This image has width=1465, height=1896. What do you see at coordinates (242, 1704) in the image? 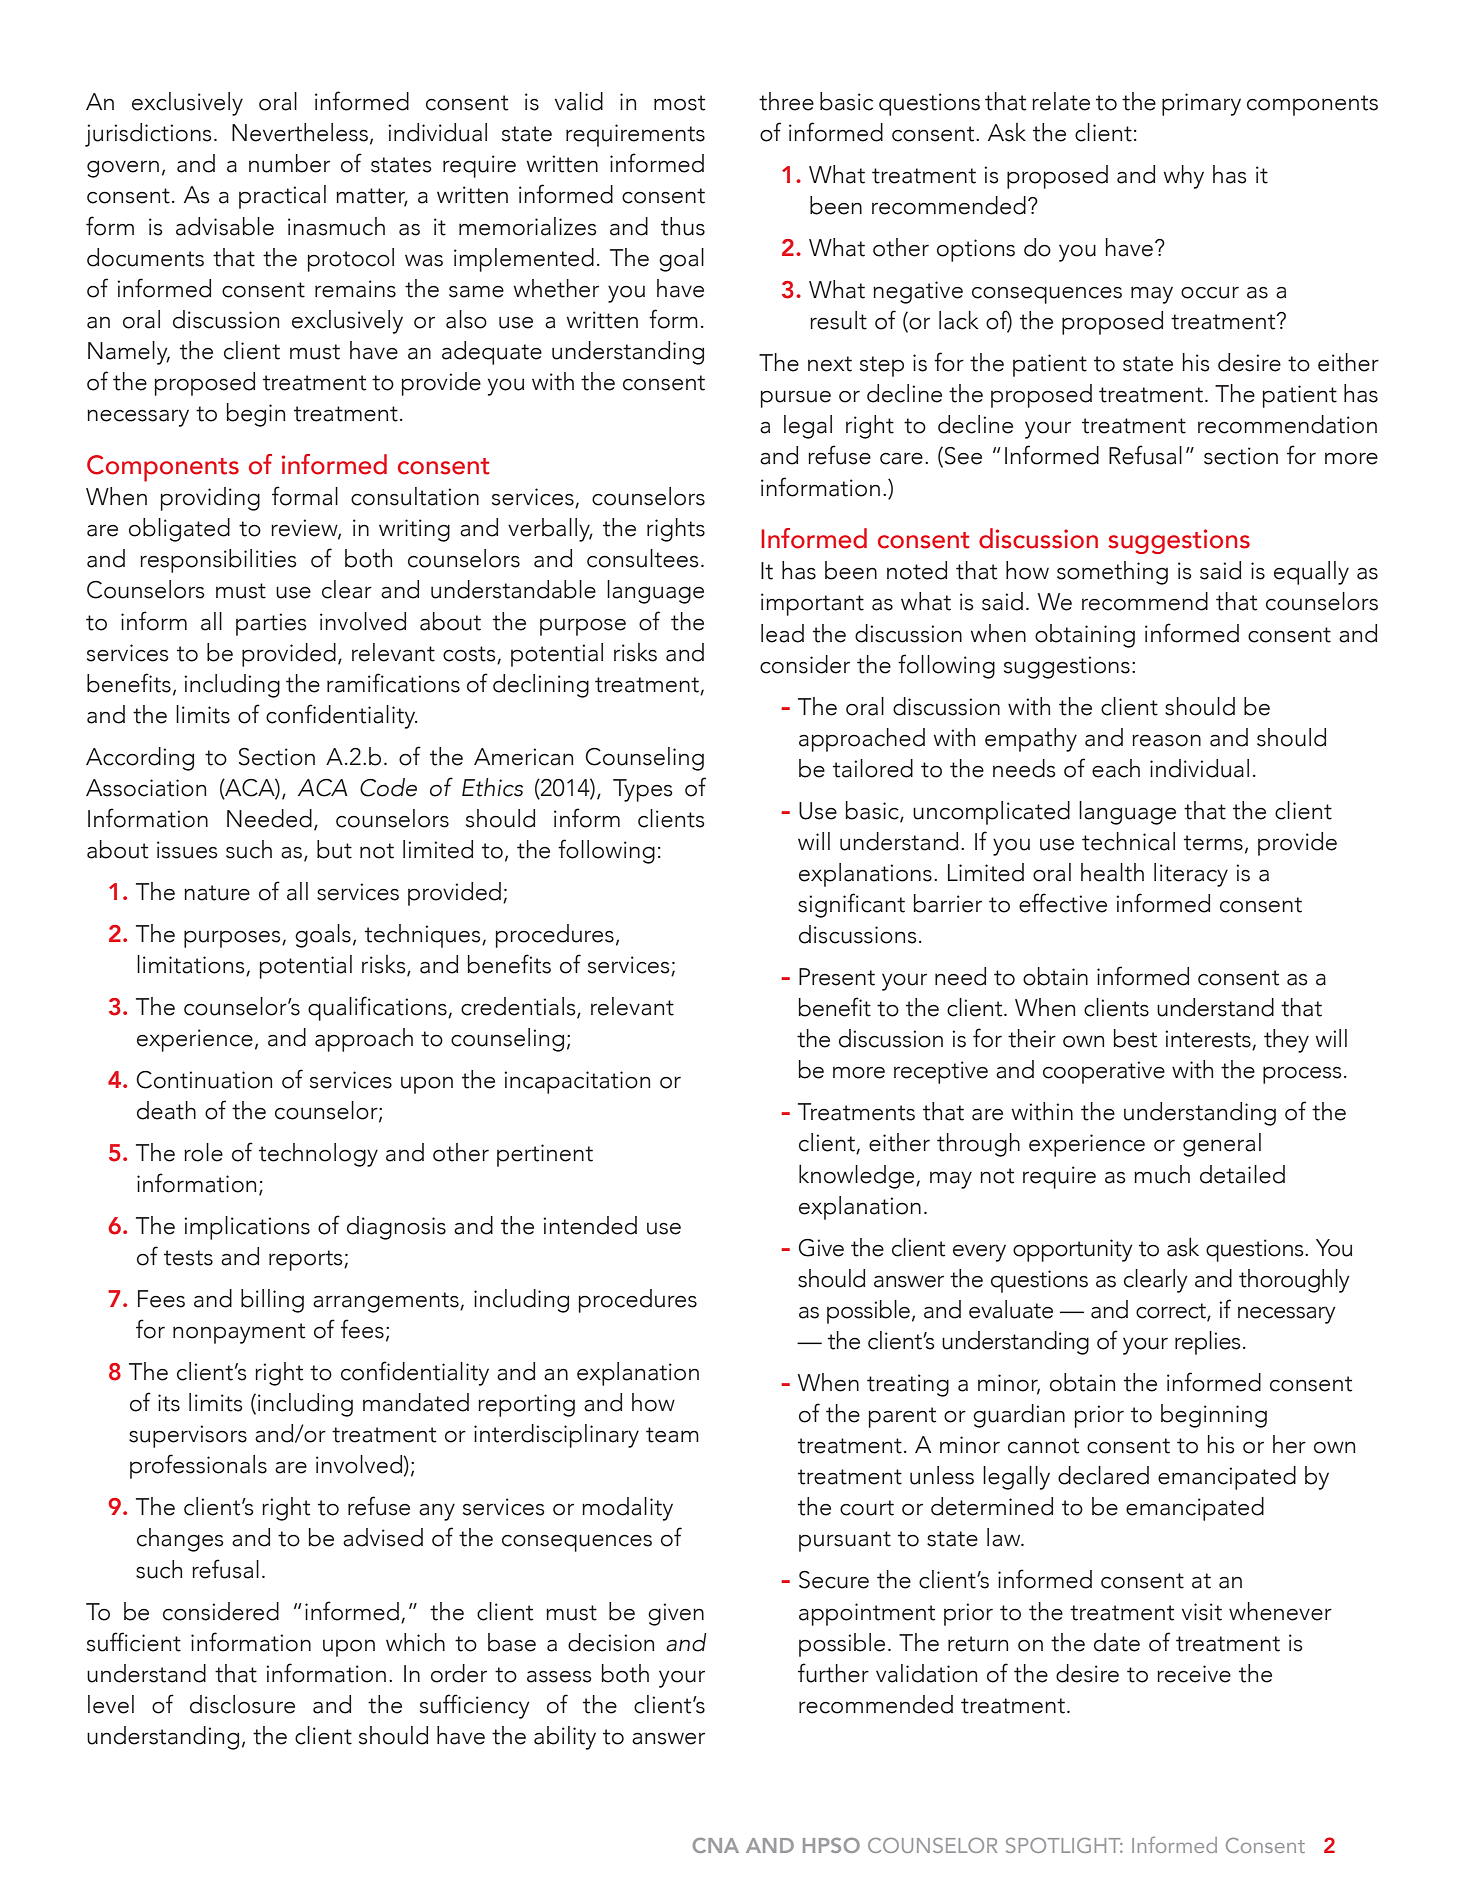
I see `disclosure` at bounding box center [242, 1704].
